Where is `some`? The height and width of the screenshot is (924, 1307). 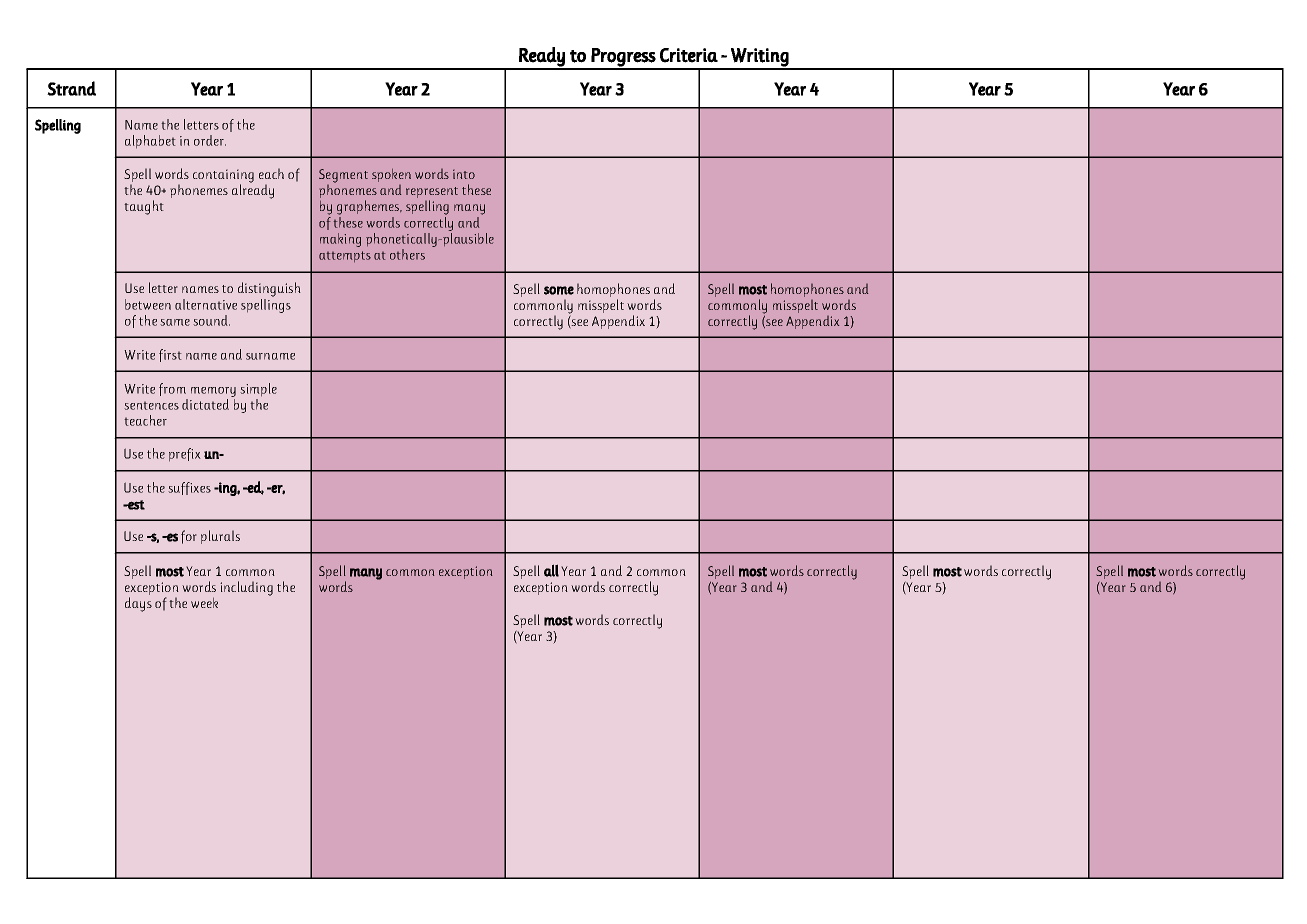
some is located at coordinates (559, 290).
